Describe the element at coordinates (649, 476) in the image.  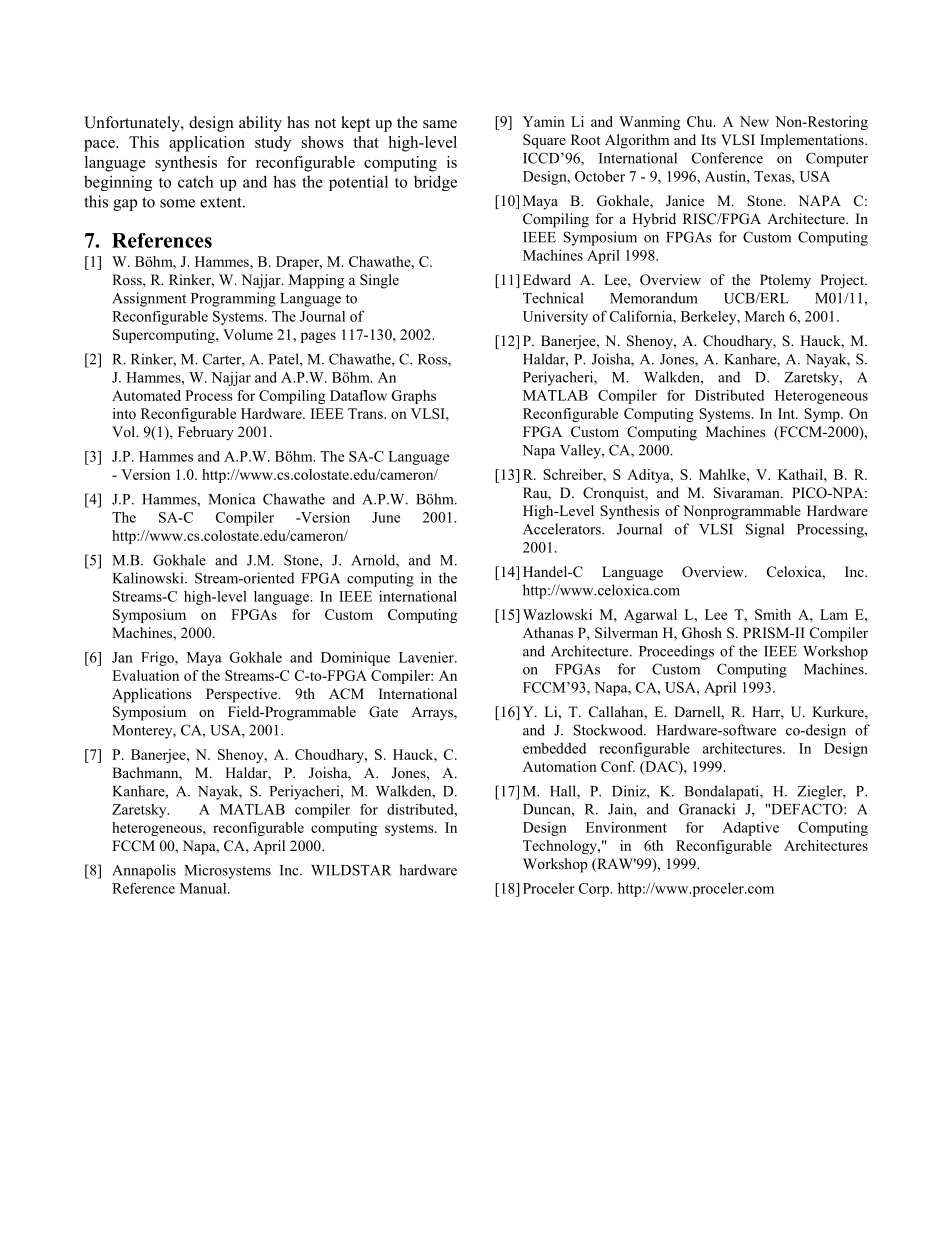
I see `Aditya` at that location.
